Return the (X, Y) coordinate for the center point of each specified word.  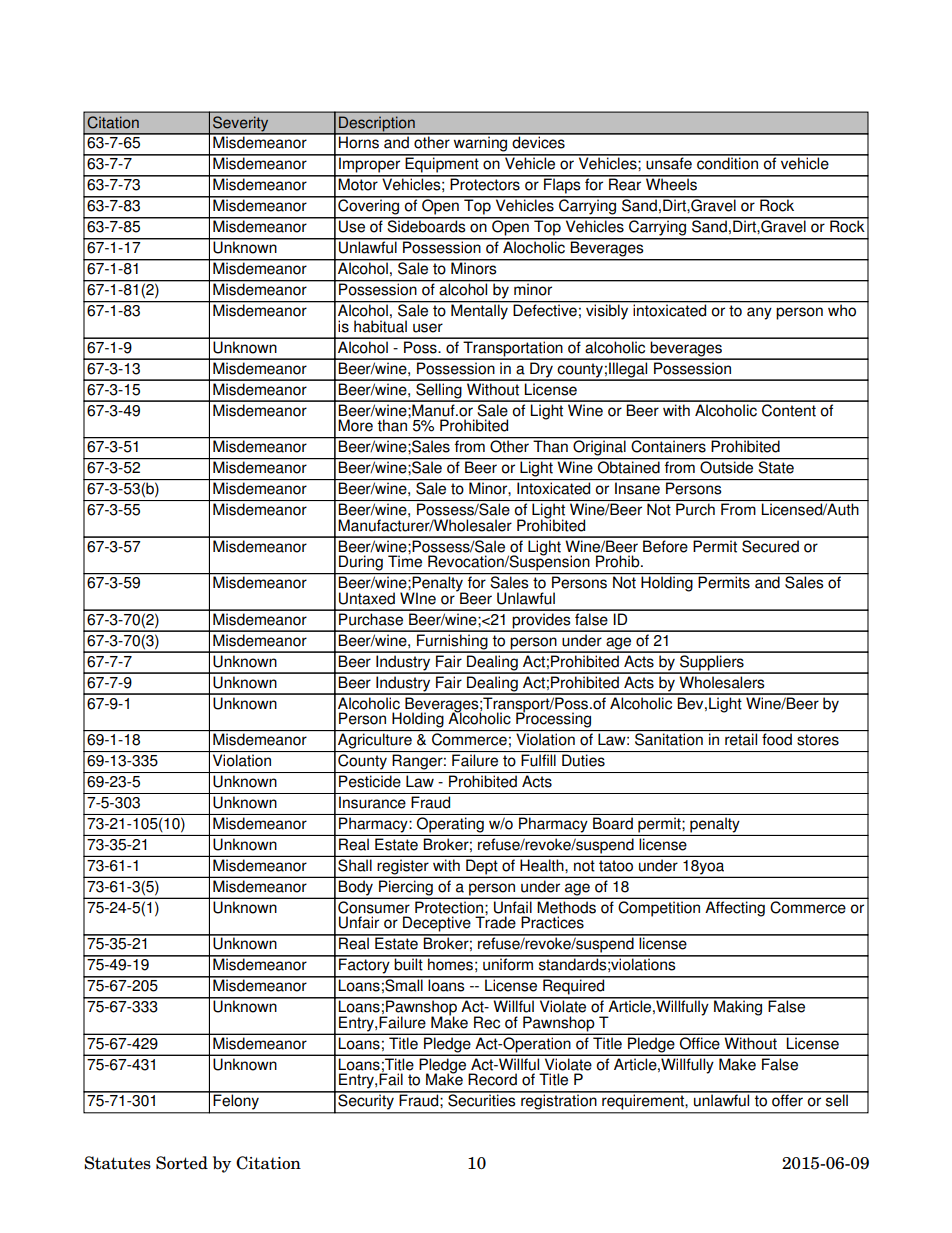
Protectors (485, 183)
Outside (727, 466)
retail (741, 739)
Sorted (182, 1163)
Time (405, 560)
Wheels (671, 183)
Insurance (372, 802)
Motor (358, 183)
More (355, 425)
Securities (482, 1099)
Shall (355, 865)
